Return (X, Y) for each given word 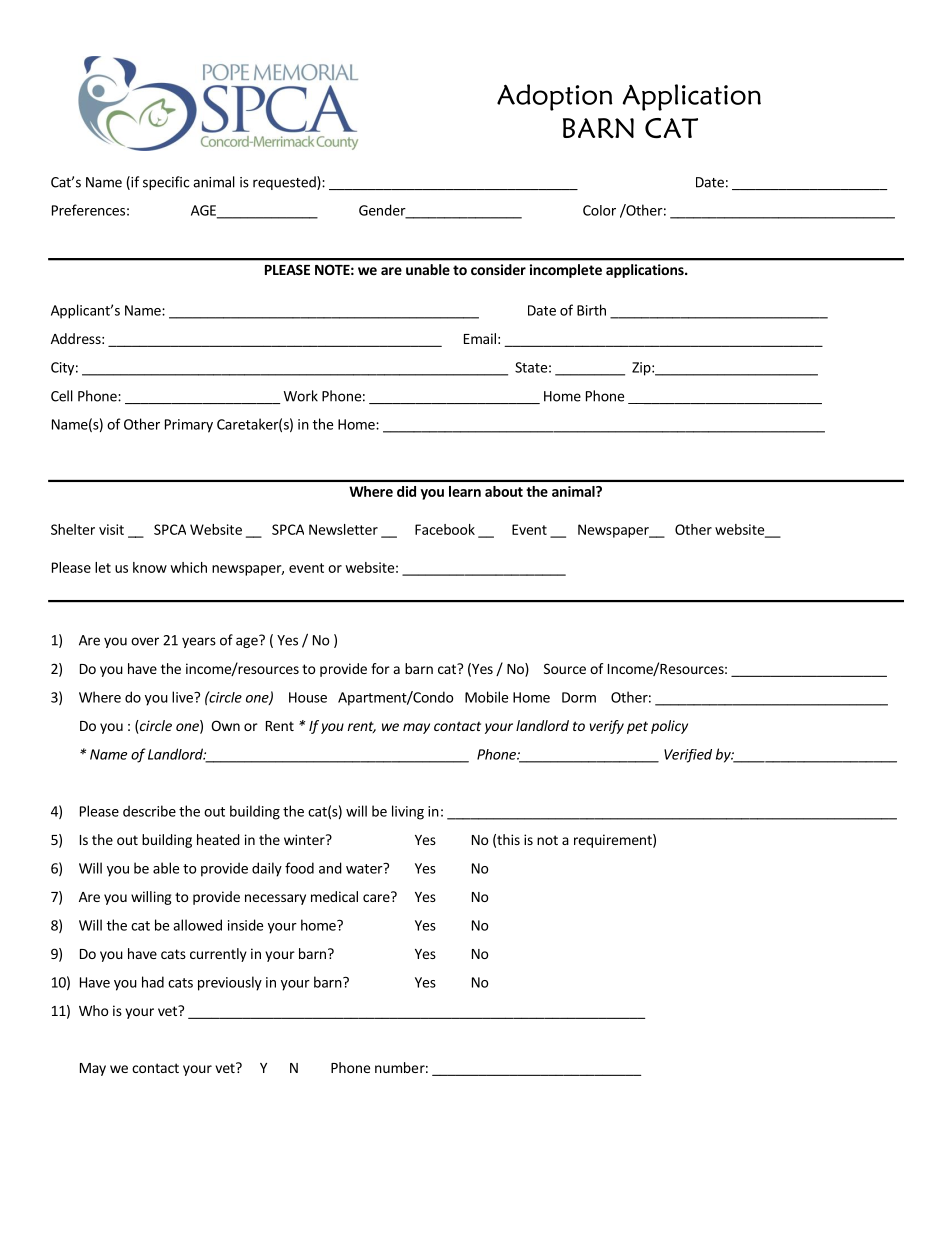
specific (166, 183)
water (365, 868)
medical (334, 896)
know (150, 567)
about (504, 491)
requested (285, 183)
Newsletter (343, 529)
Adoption (555, 97)
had (153, 982)
